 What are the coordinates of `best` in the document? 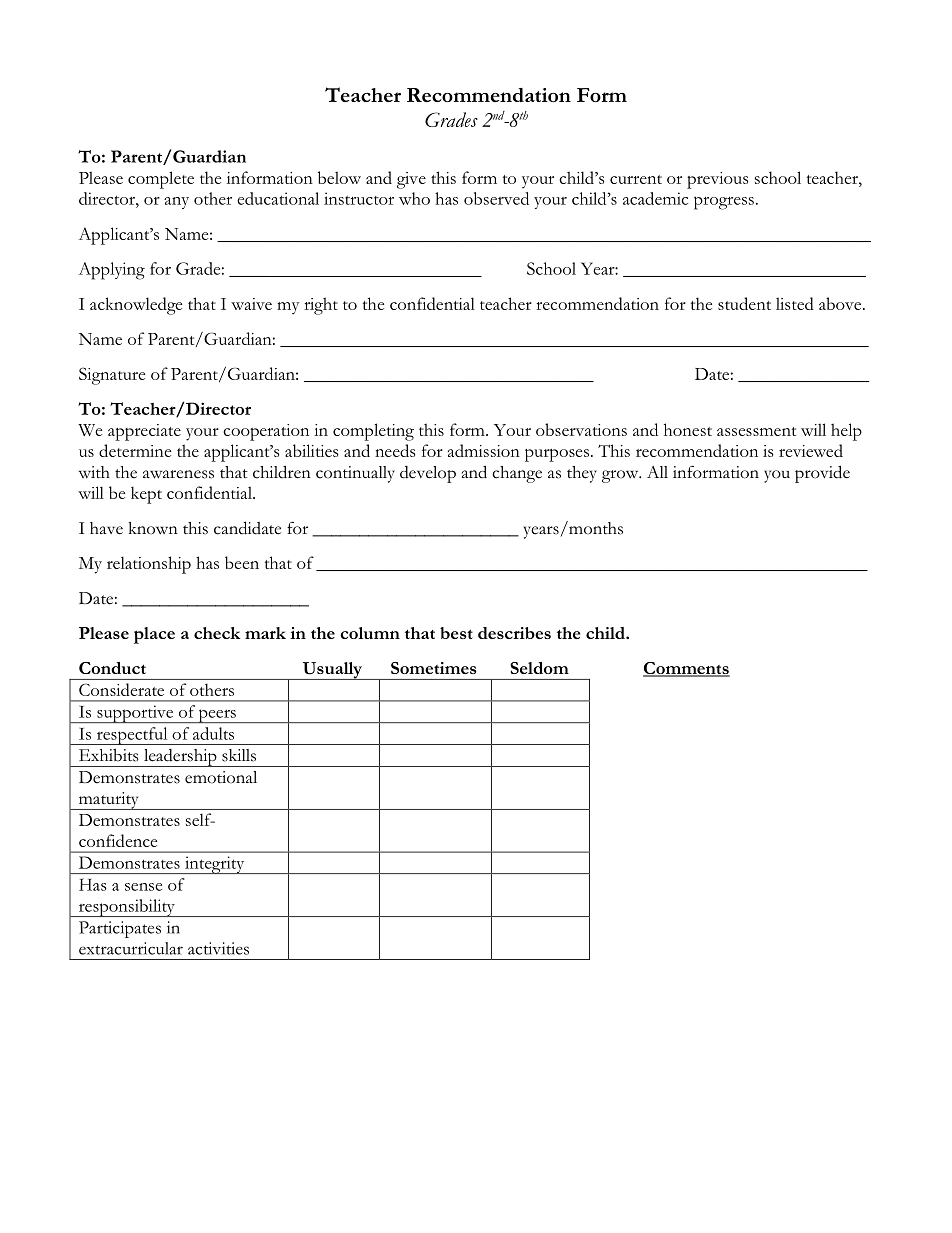 It's located at (456, 633).
